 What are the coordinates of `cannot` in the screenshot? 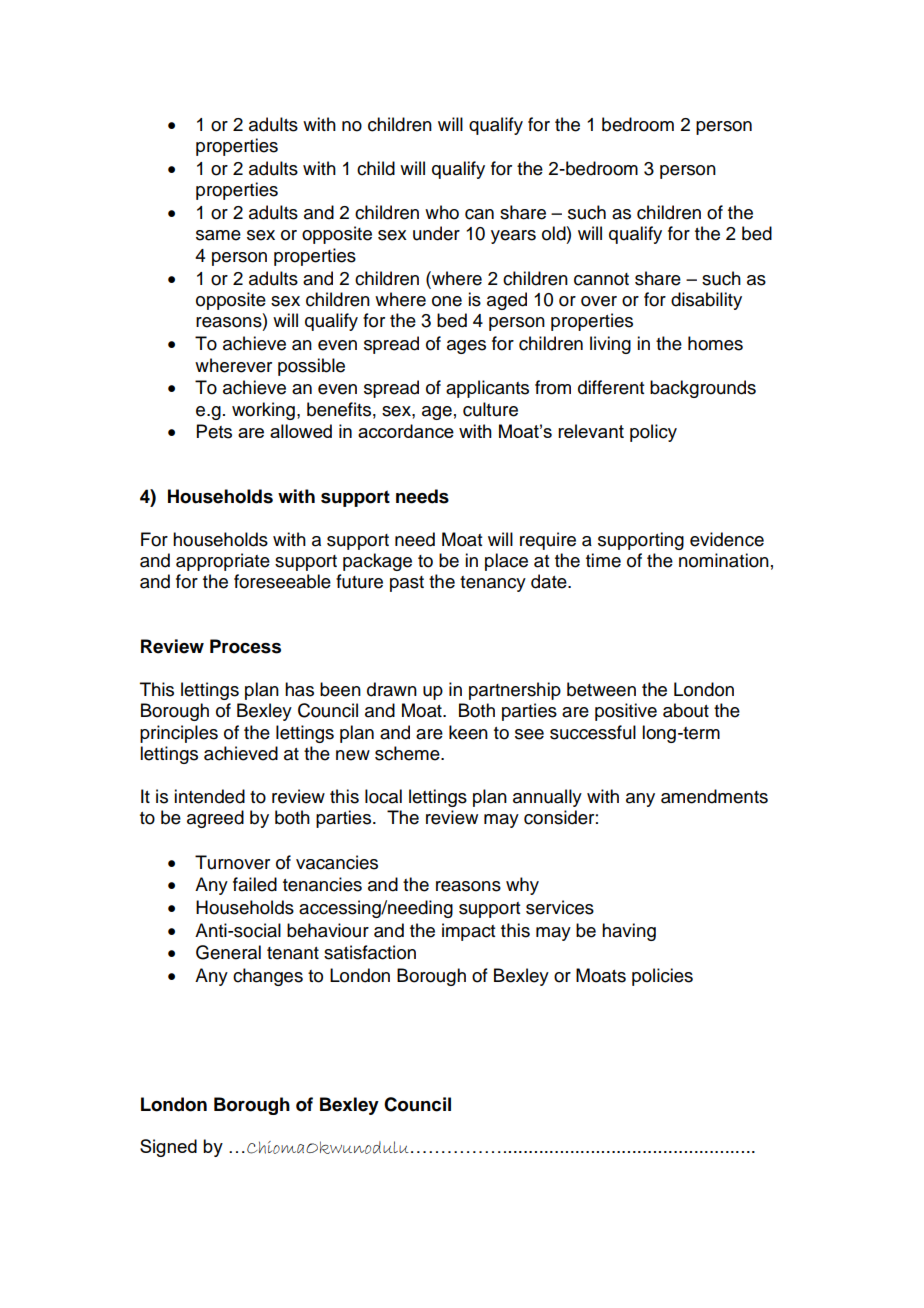 It's located at (601, 279).
